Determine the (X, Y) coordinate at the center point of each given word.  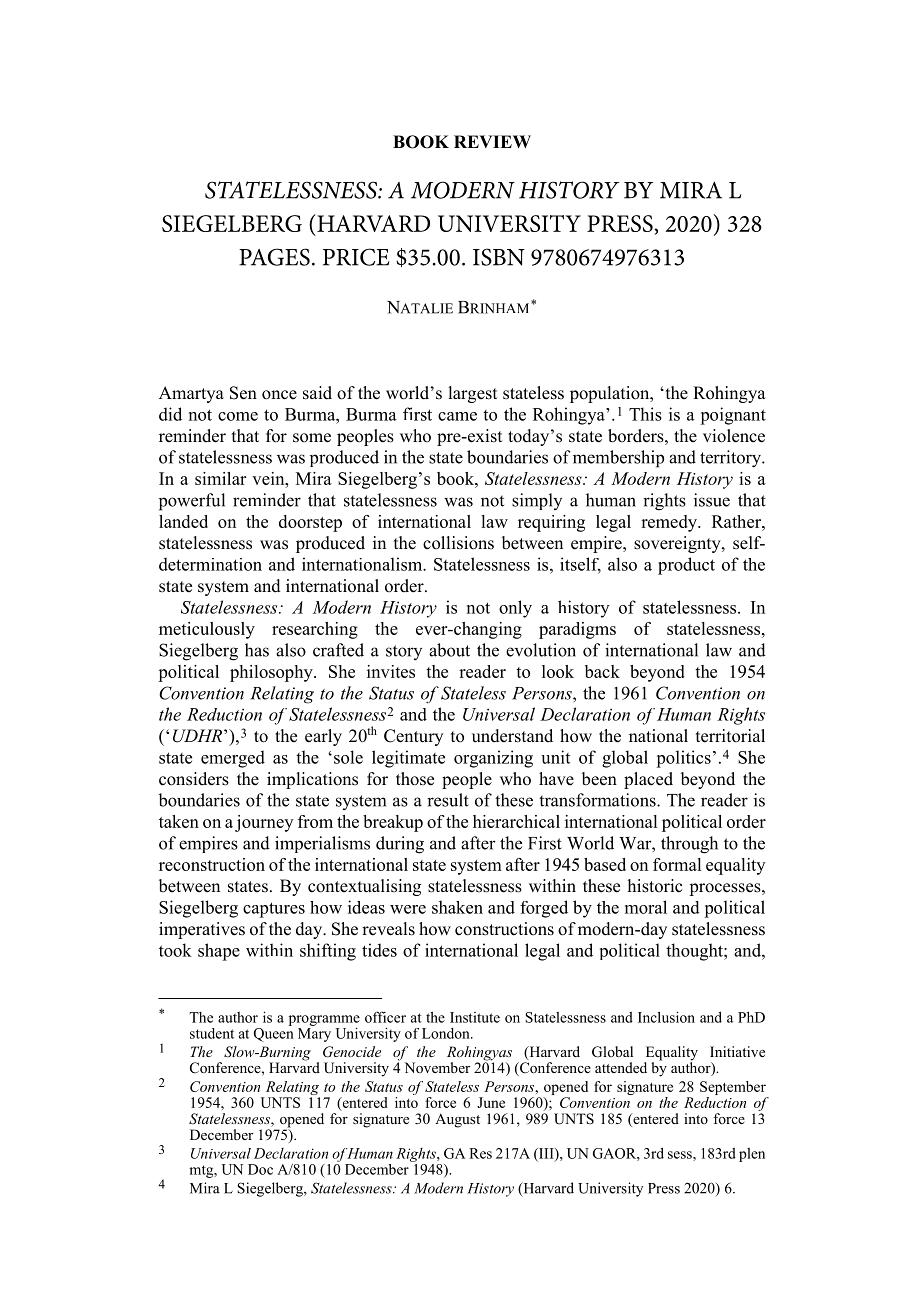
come (238, 416)
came (457, 416)
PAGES (274, 257)
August (457, 1120)
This (645, 414)
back (602, 671)
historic (655, 886)
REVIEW (492, 141)
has (257, 650)
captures (274, 910)
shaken (457, 907)
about (449, 650)
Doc (260, 1169)
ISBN (499, 257)
